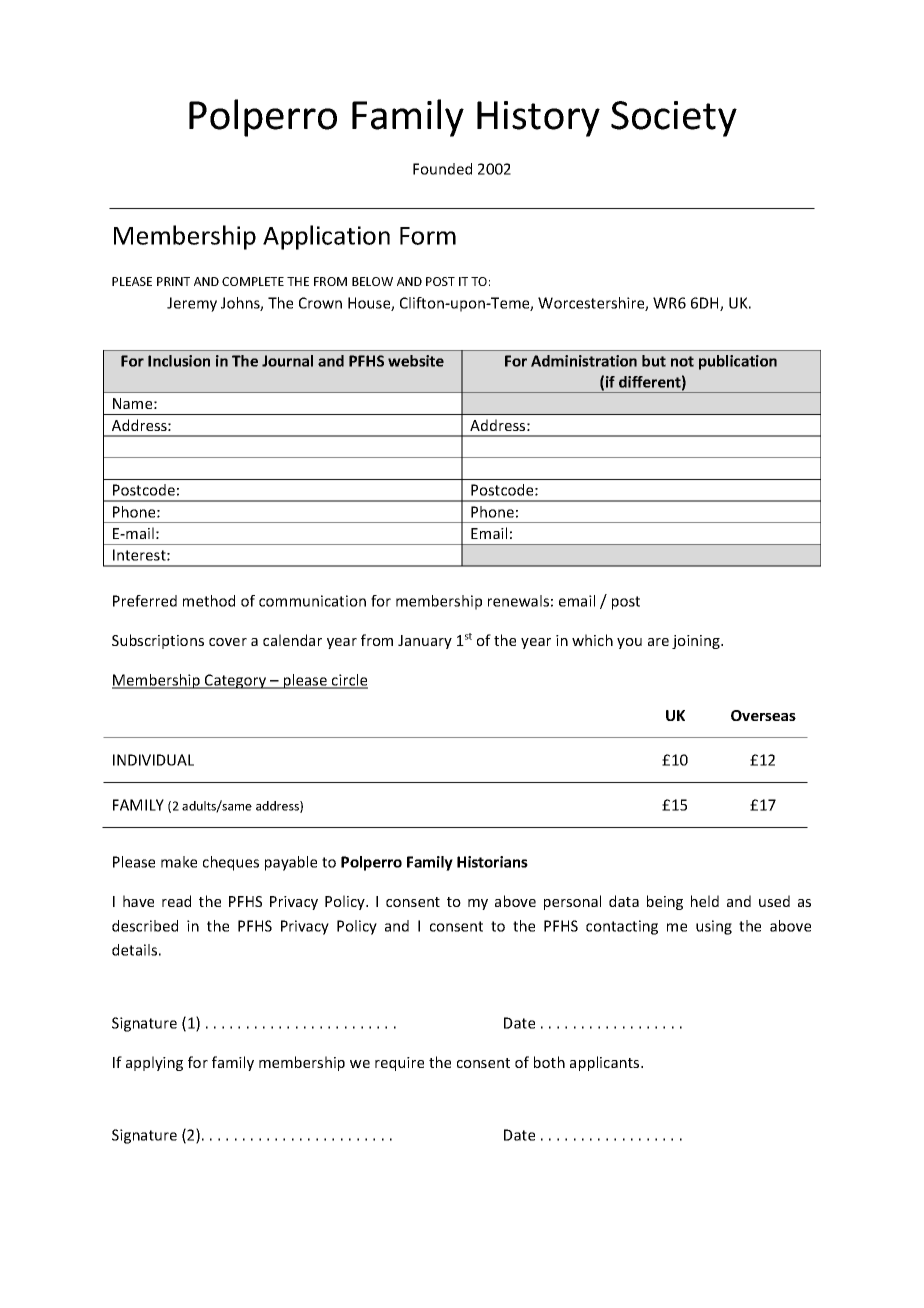 This page has height=1308, width=924. What do you see at coordinates (442, 169) in the page?
I see `Founded` at bounding box center [442, 169].
